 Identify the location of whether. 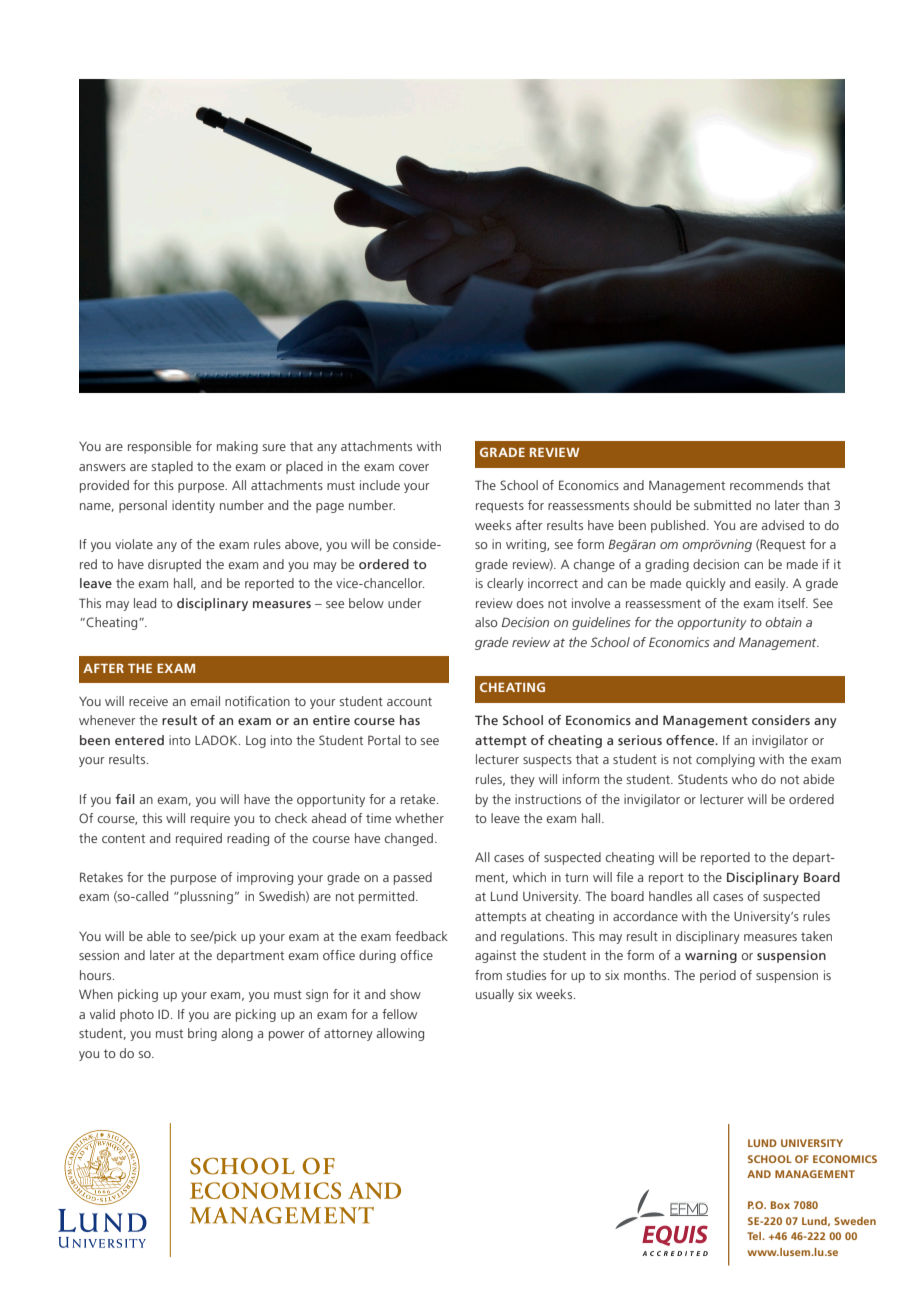
(419, 818).
